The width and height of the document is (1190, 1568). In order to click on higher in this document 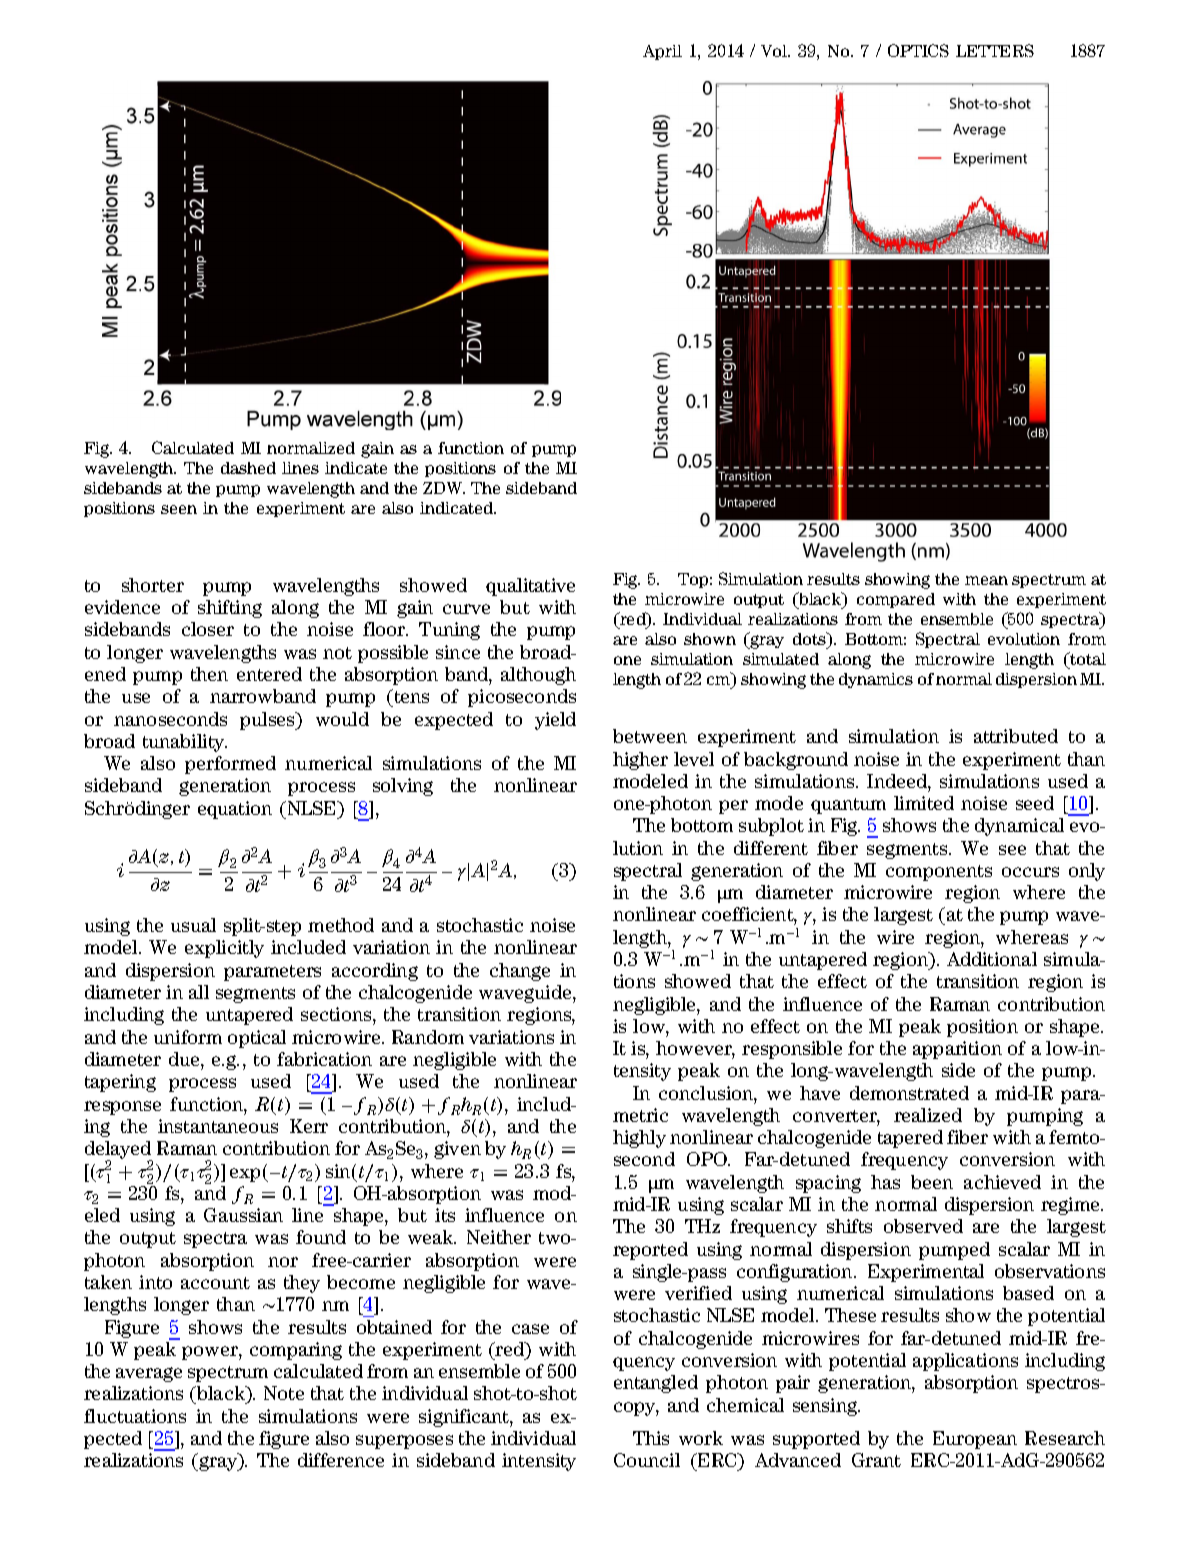, I will do `click(640, 761)`.
